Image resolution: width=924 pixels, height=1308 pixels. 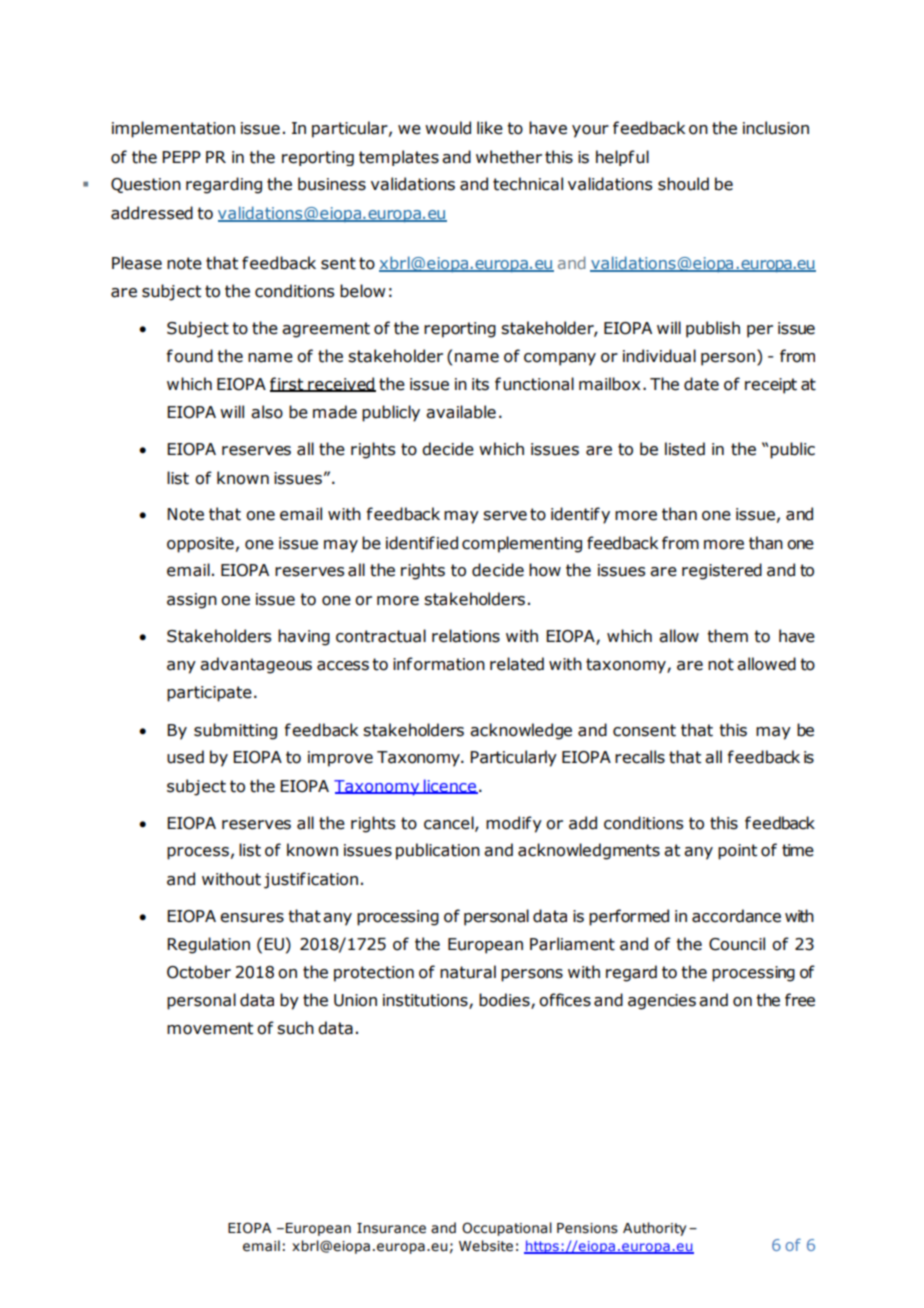 What do you see at coordinates (173, 129) in the image?
I see `implementation` at bounding box center [173, 129].
